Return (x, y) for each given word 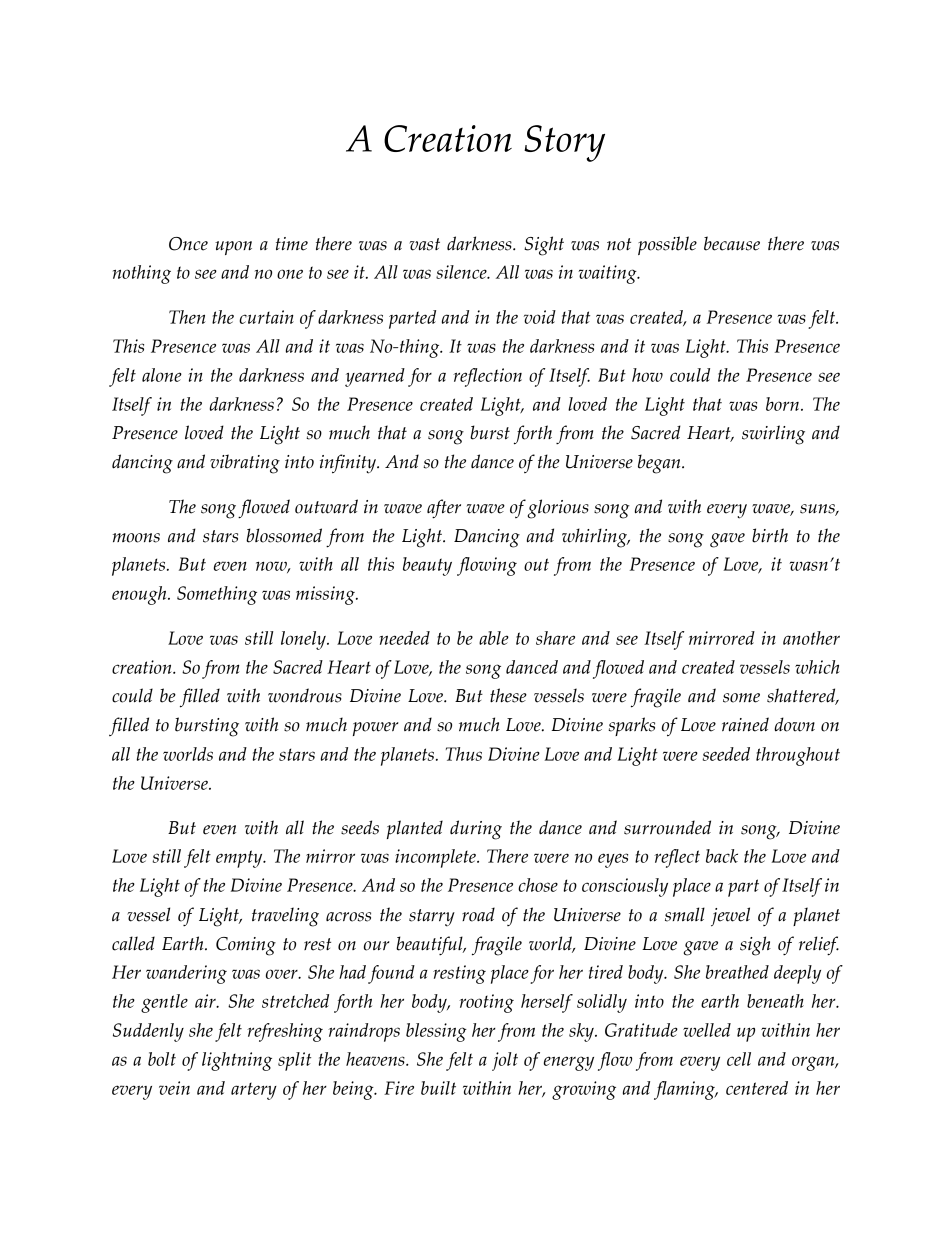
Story (564, 143)
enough (140, 595)
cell (739, 1059)
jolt (505, 1061)
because (732, 243)
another (811, 638)
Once (188, 244)
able (494, 638)
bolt (162, 1059)
